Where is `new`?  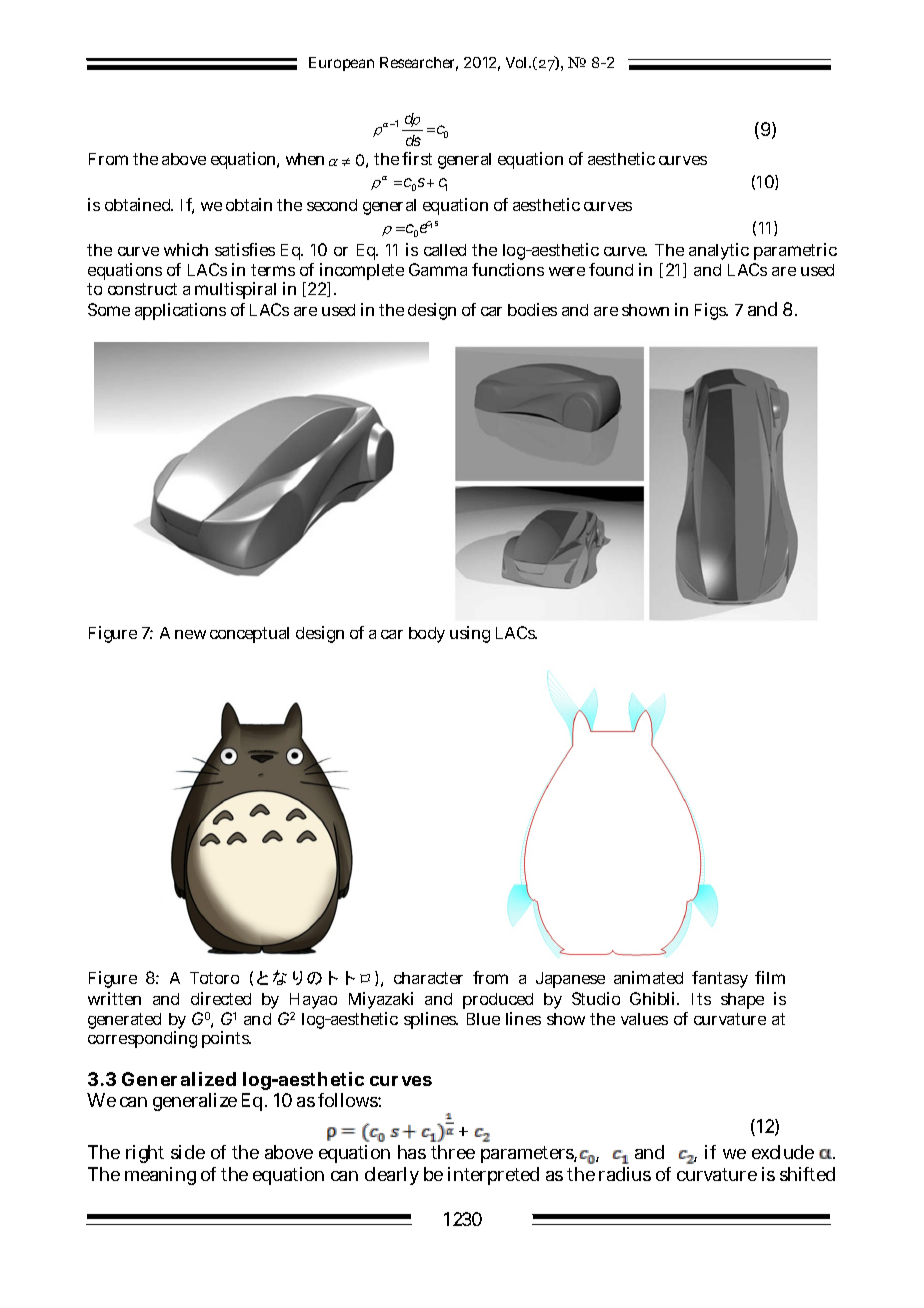 new is located at coordinates (190, 634).
